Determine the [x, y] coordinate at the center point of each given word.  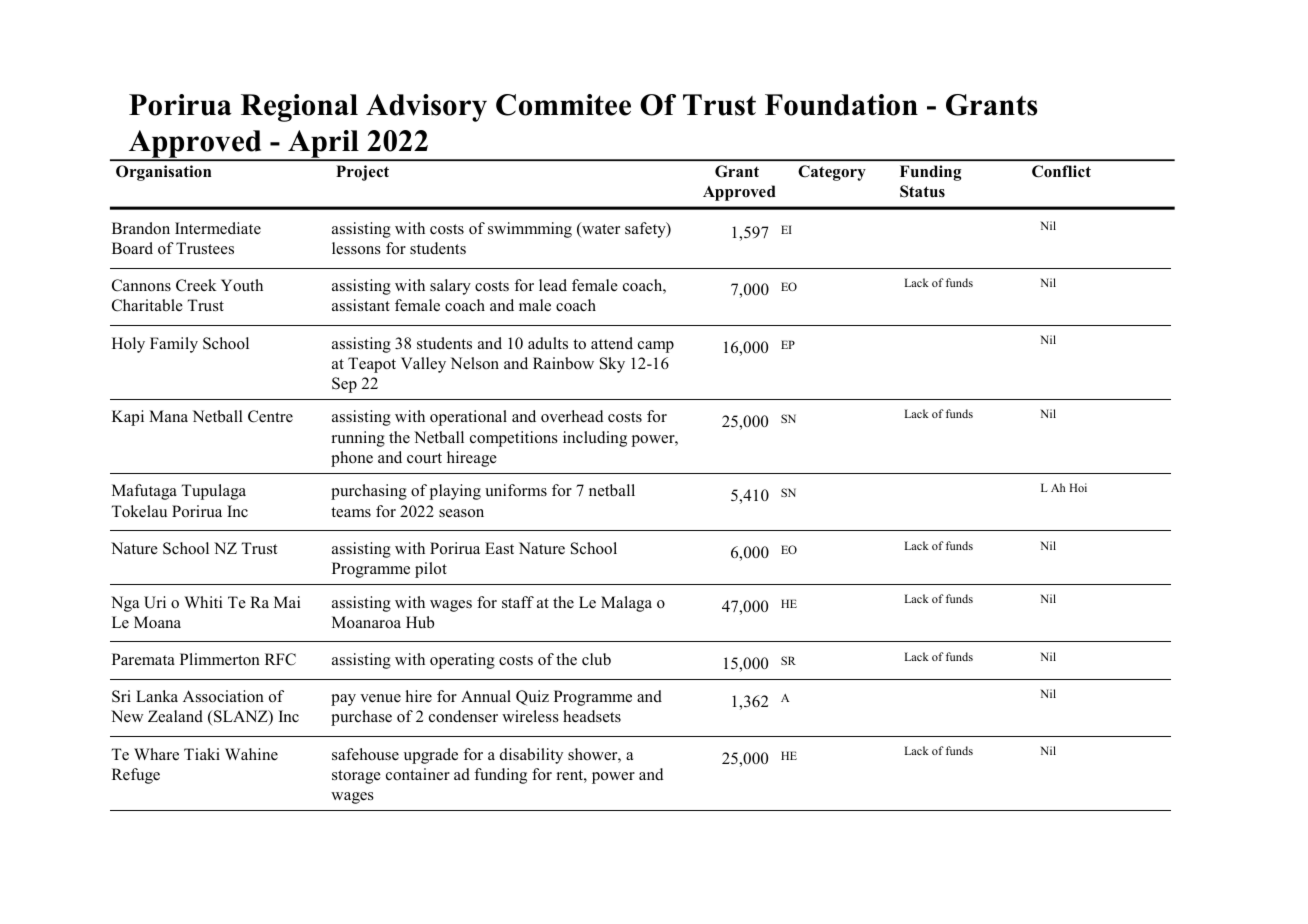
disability [531, 756]
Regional [299, 108]
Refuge [136, 776]
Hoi [1078, 487]
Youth [242, 285]
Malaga [626, 604]
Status [922, 191]
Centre [270, 416]
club [596, 659]
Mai [287, 602]
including [595, 439]
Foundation [841, 105]
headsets [592, 716]
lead [553, 285]
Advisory [426, 108]
